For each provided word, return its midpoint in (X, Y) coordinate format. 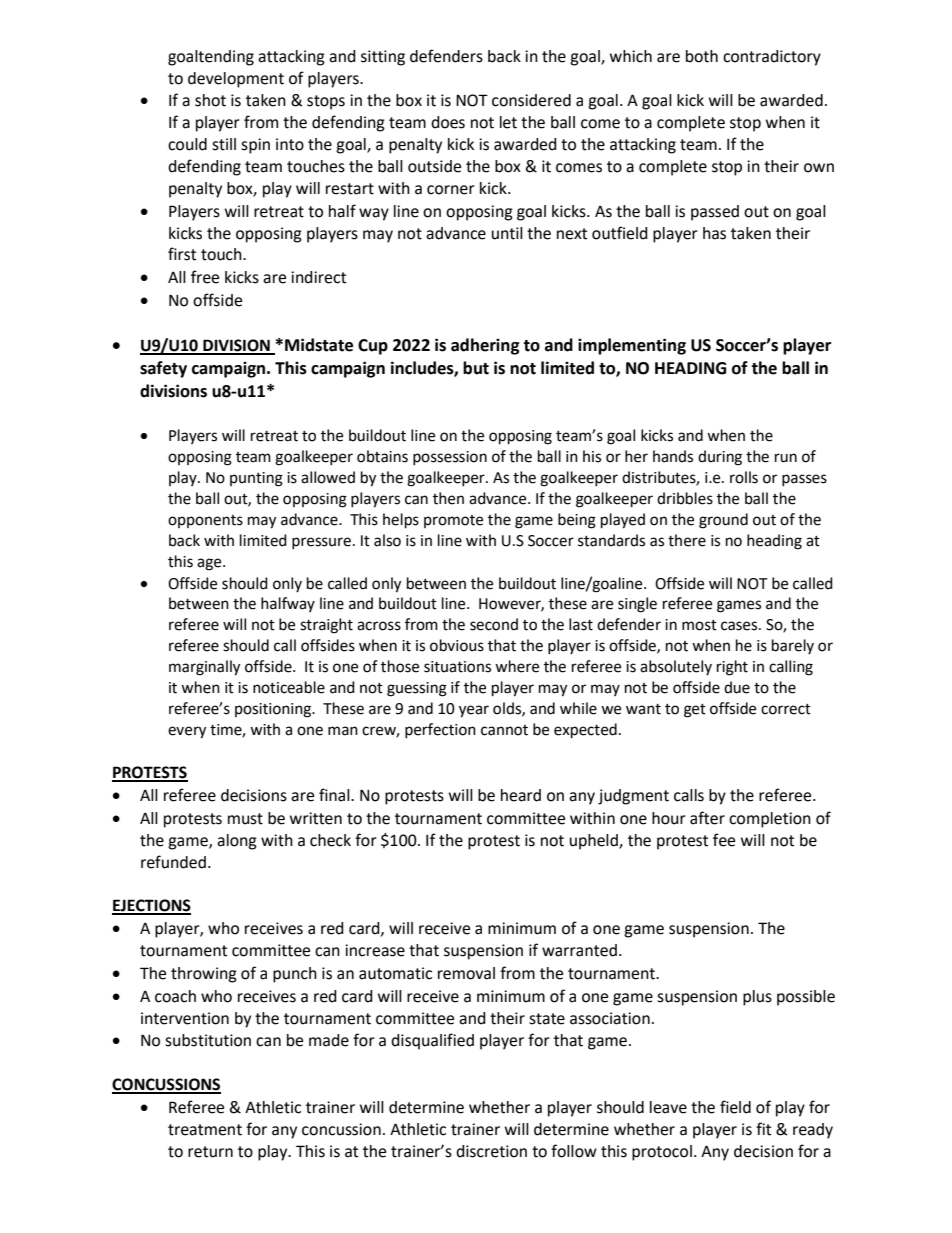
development (236, 80)
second (494, 624)
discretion (491, 1151)
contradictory (772, 58)
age (210, 564)
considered (531, 100)
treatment (205, 1130)
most (699, 625)
